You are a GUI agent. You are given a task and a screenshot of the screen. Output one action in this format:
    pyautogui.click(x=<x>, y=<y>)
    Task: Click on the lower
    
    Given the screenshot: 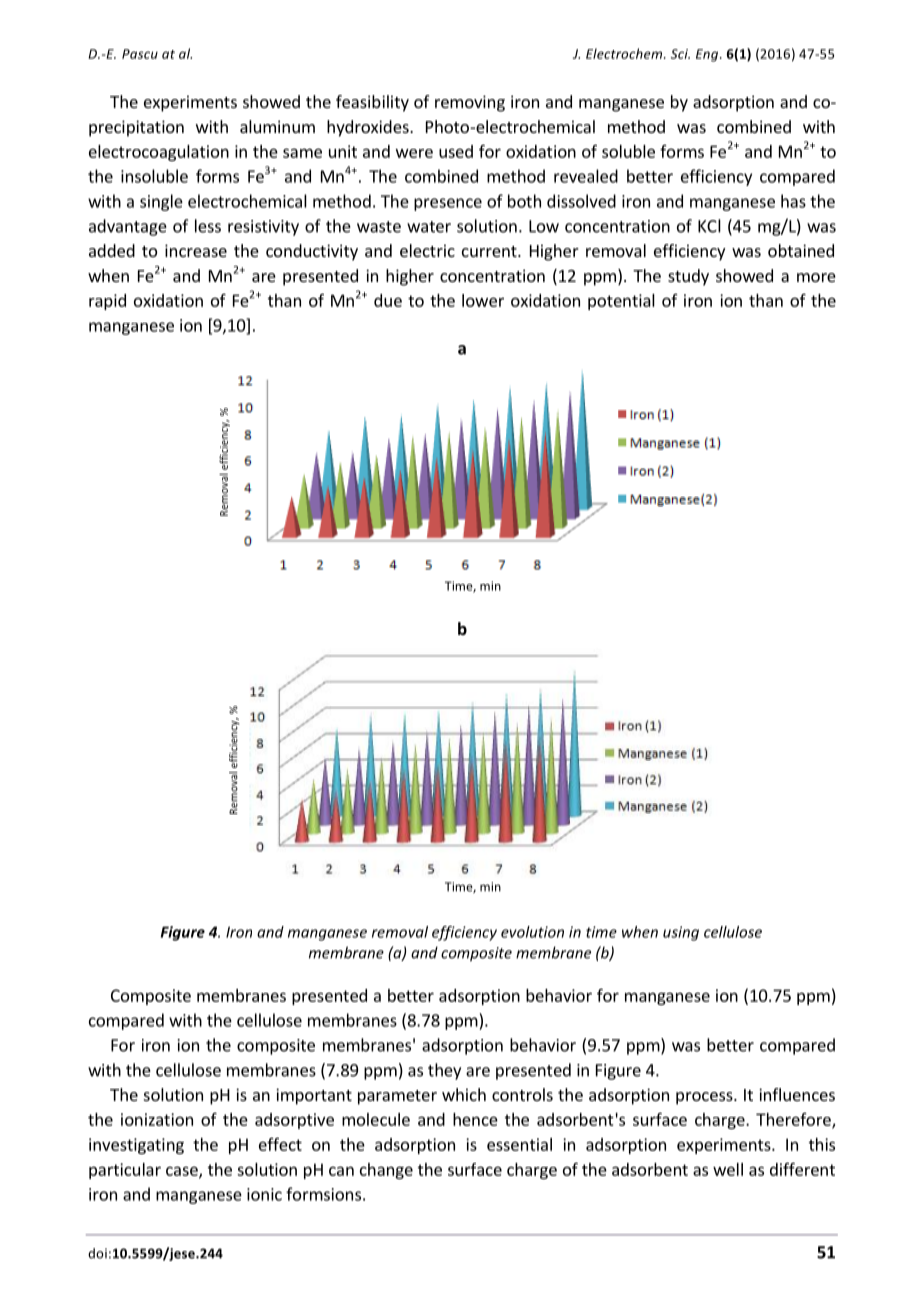 What is the action you would take?
    pyautogui.click(x=483, y=300)
